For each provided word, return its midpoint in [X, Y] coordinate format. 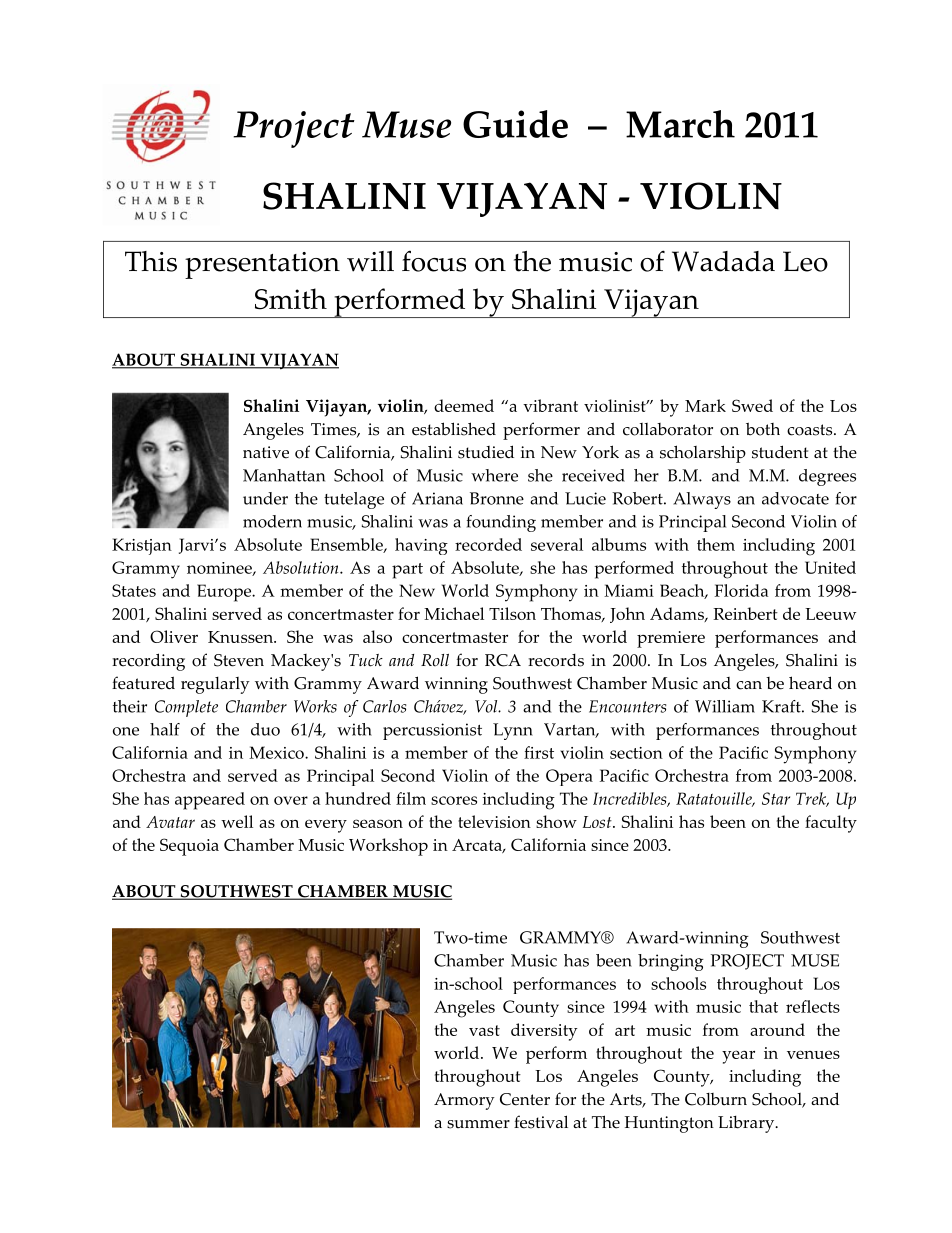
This [151, 261]
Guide [515, 124]
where [494, 475]
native [266, 452]
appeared [210, 801]
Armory [464, 1101]
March [680, 124]
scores [454, 800]
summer [478, 1124]
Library [747, 1124]
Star [776, 798]
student [780, 452]
